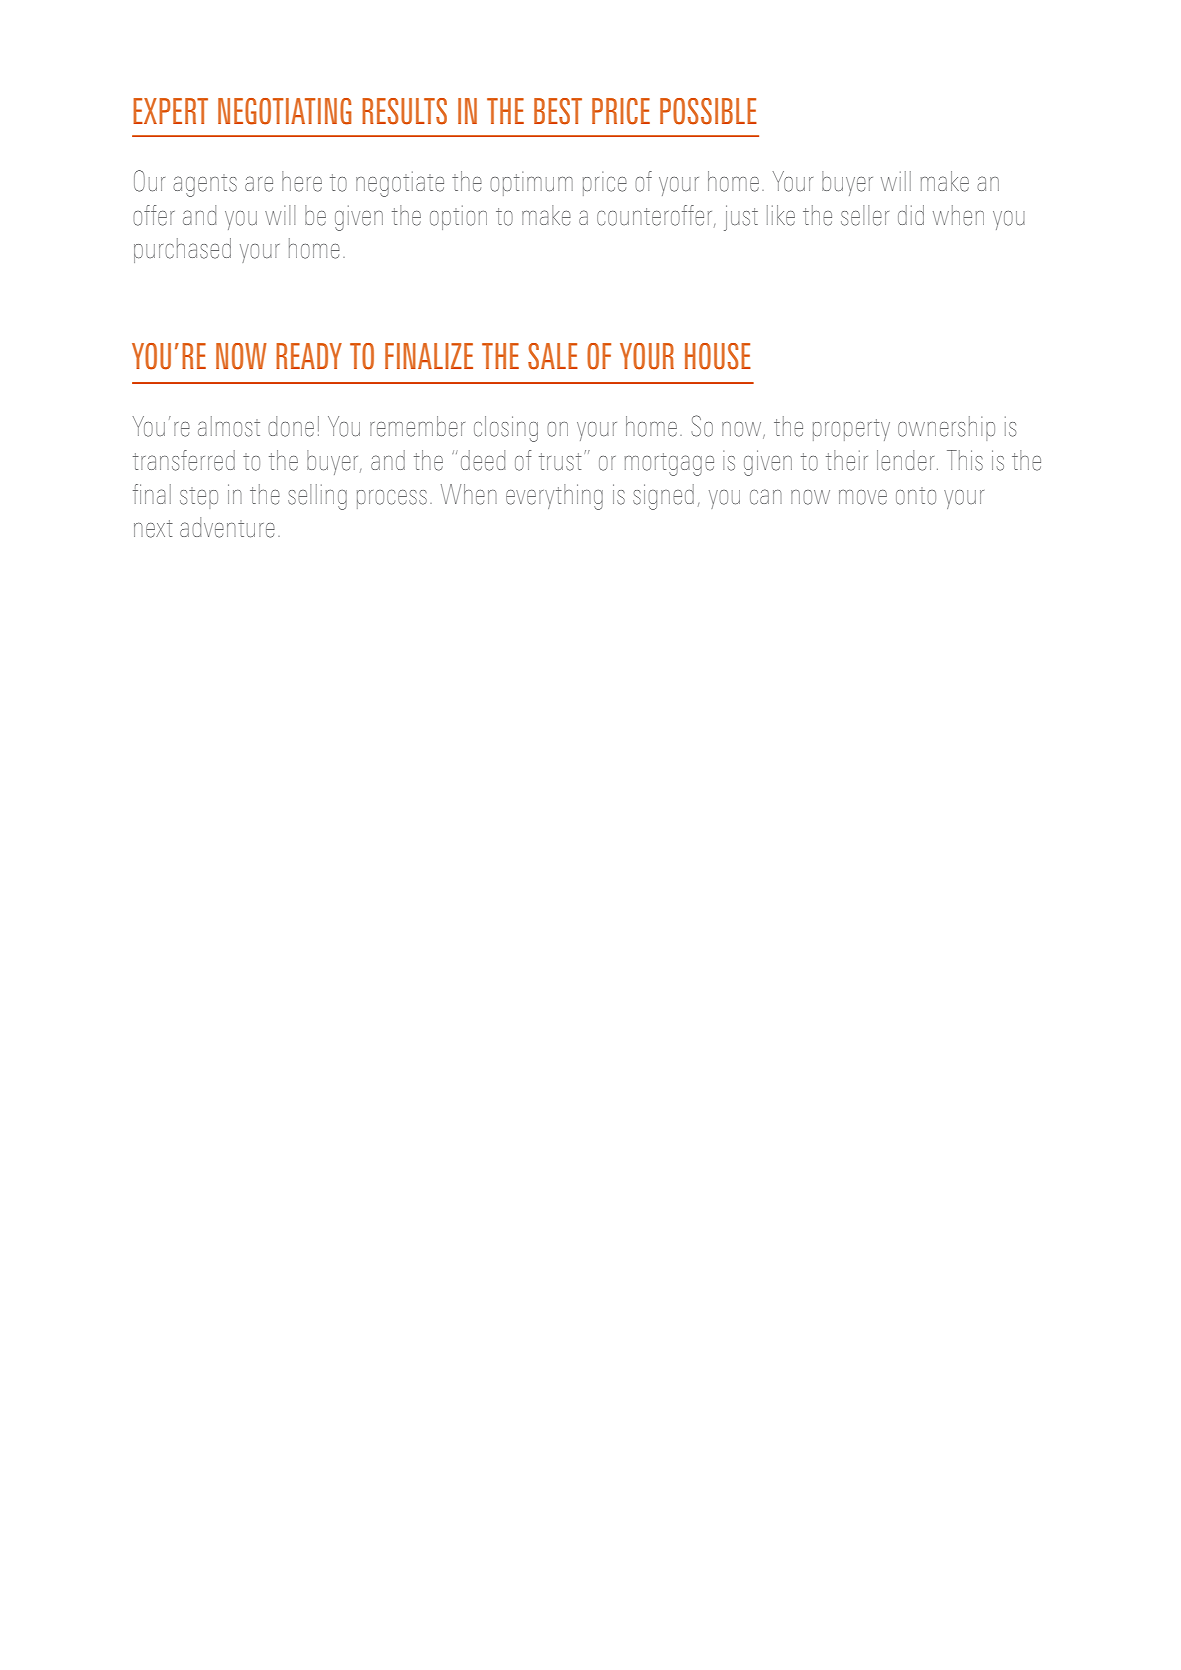 The height and width of the page is (1670, 1181). Describe the element at coordinates (553, 356) in the page. I see `sale` at that location.
